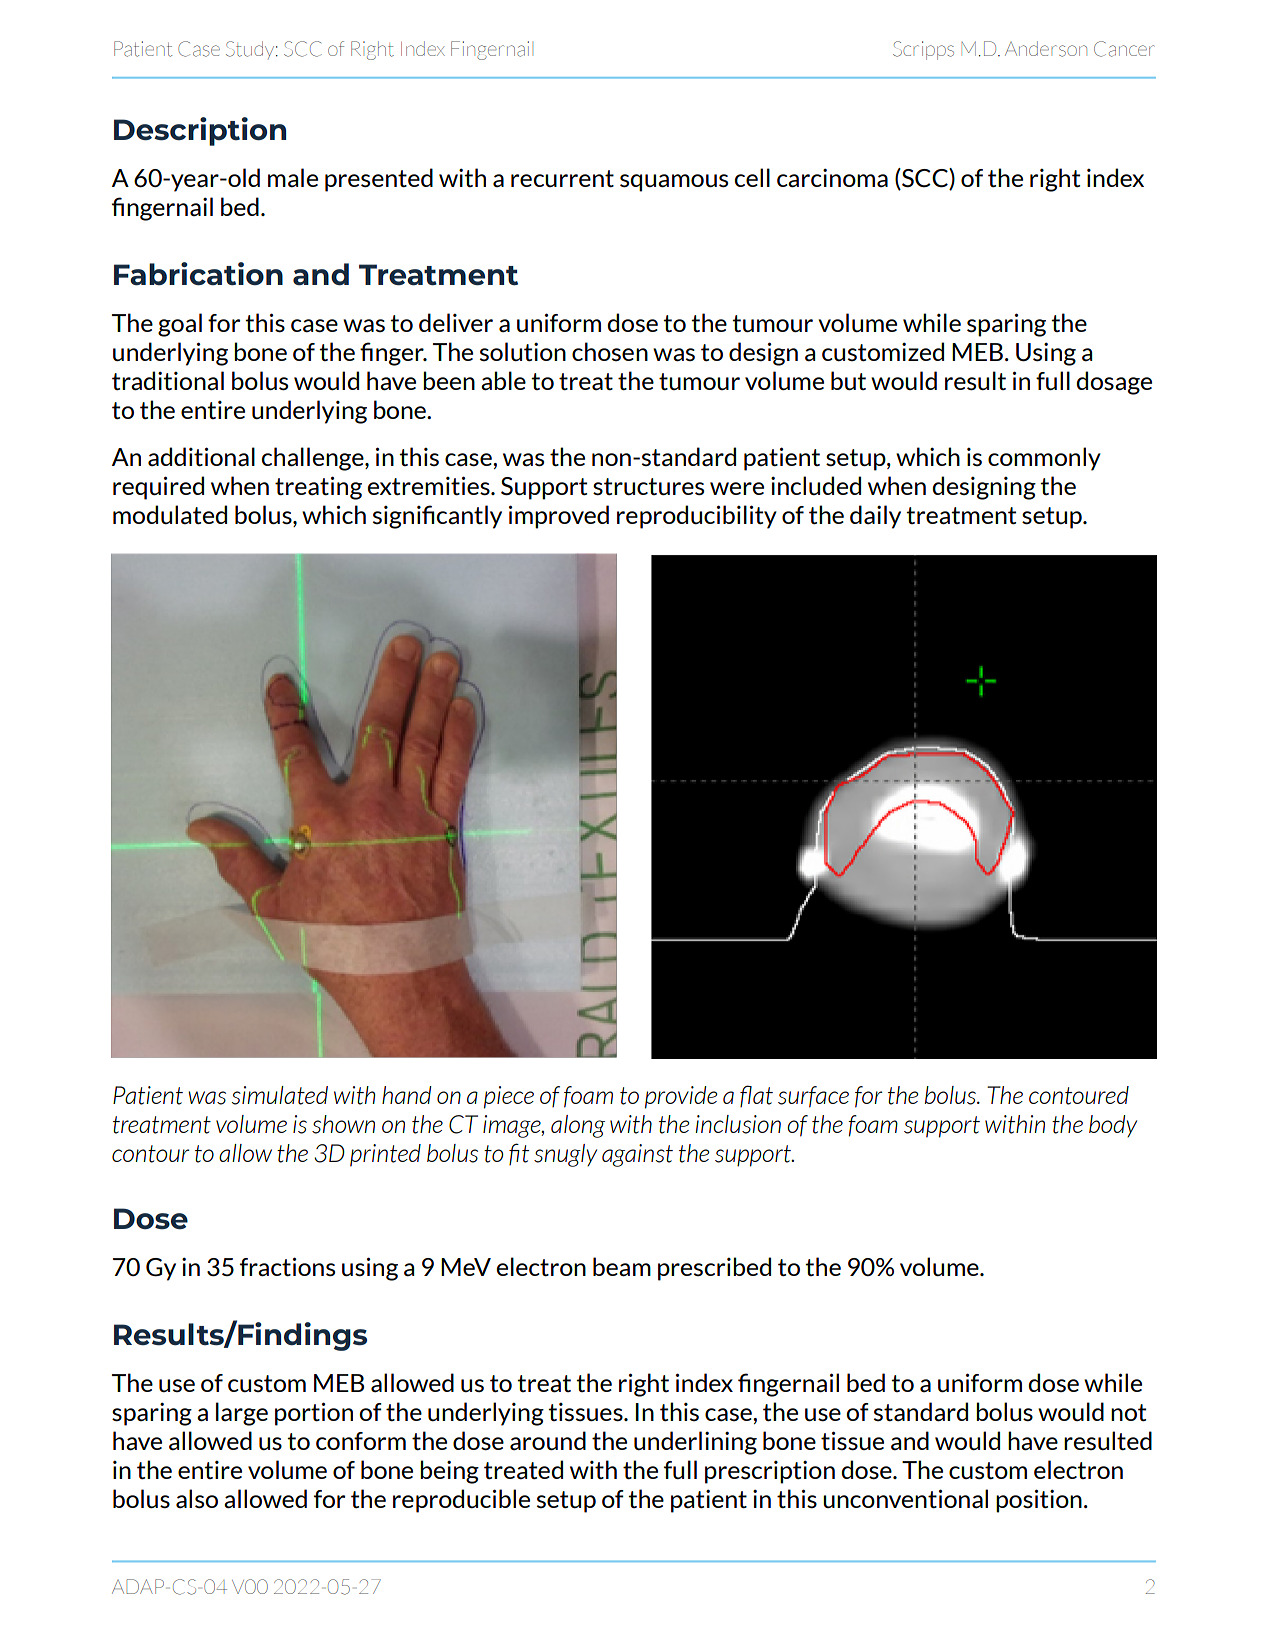 This screenshot has width=1268, height=1641. Describe the element at coordinates (1039, 1501) in the screenshot. I see `position` at that location.
